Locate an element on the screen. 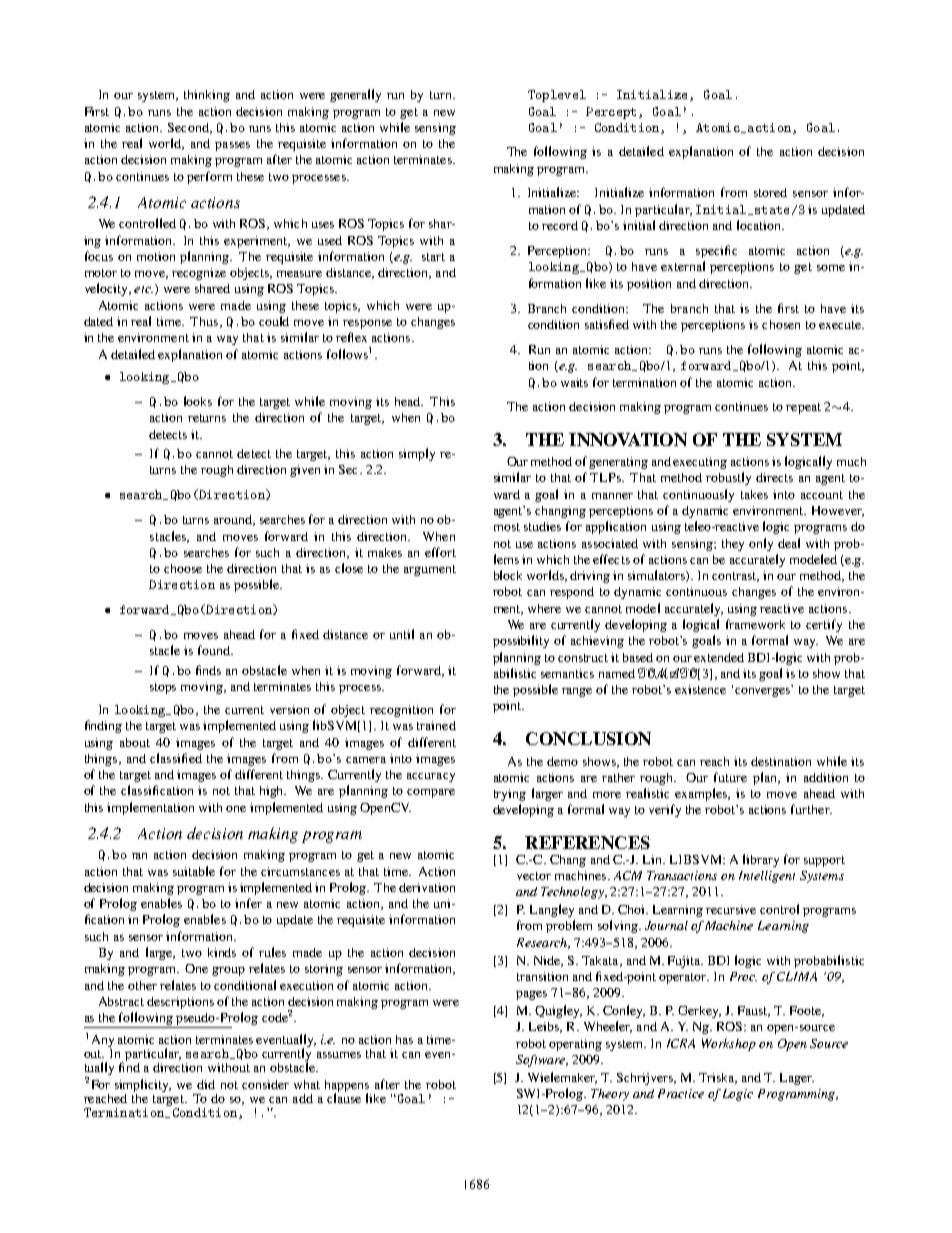 Image resolution: width=952 pixels, height=1233 pixels. simply is located at coordinates (417, 454).
